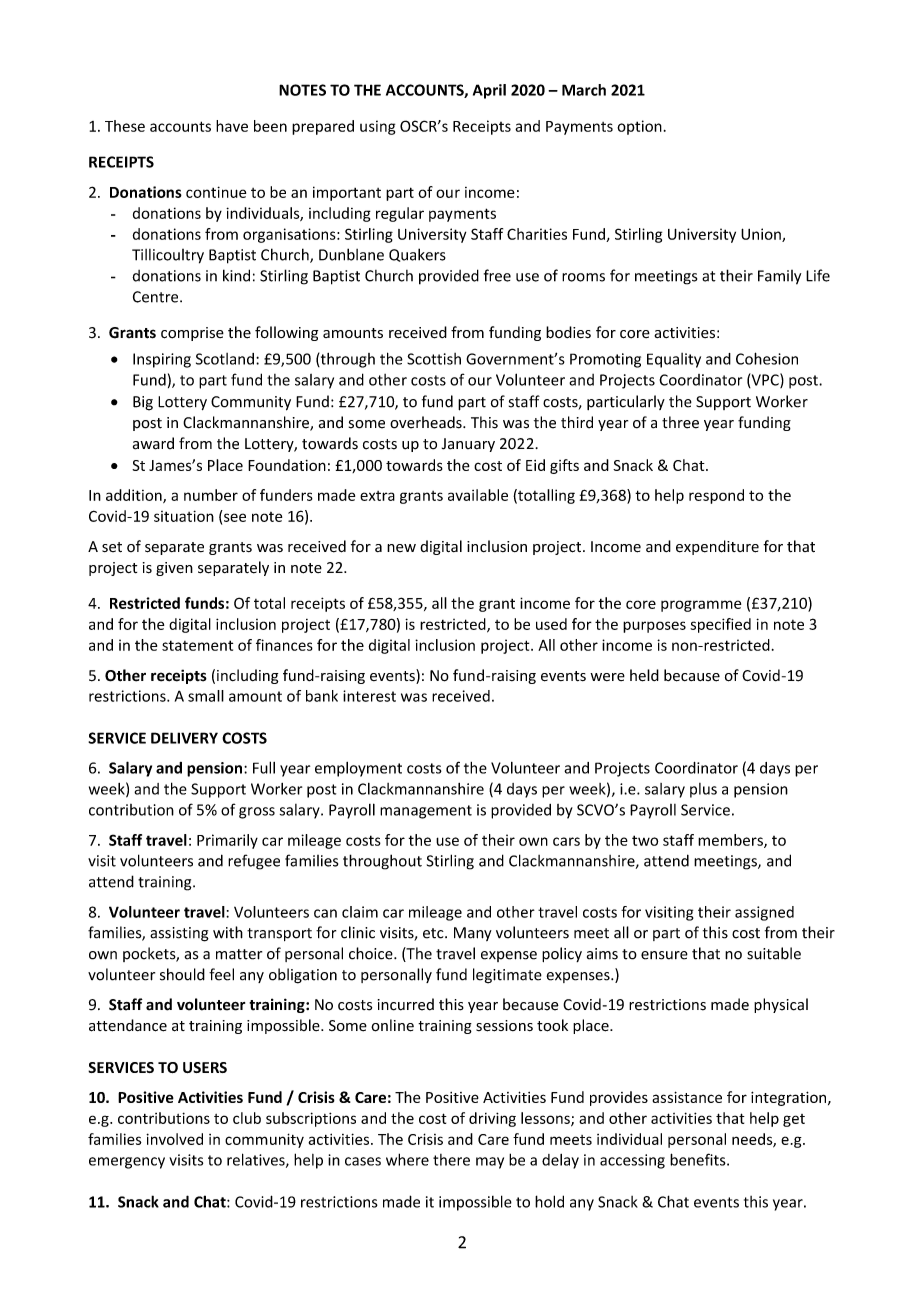 The width and height of the screenshot is (924, 1308). What do you see at coordinates (767, 358) in the screenshot?
I see `Cohesion` at bounding box center [767, 358].
